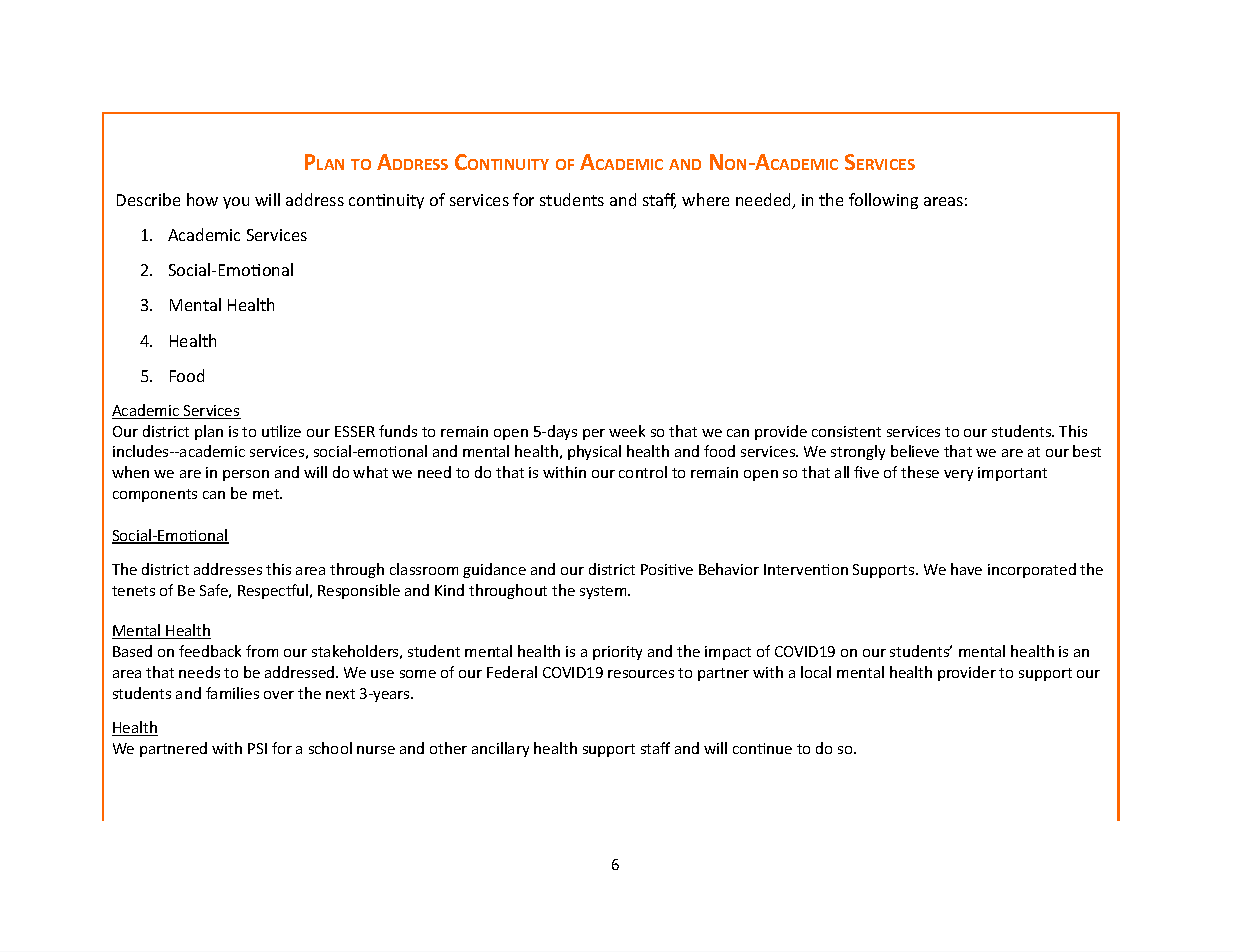 The image size is (1233, 952). I want to click on following, so click(883, 201).
